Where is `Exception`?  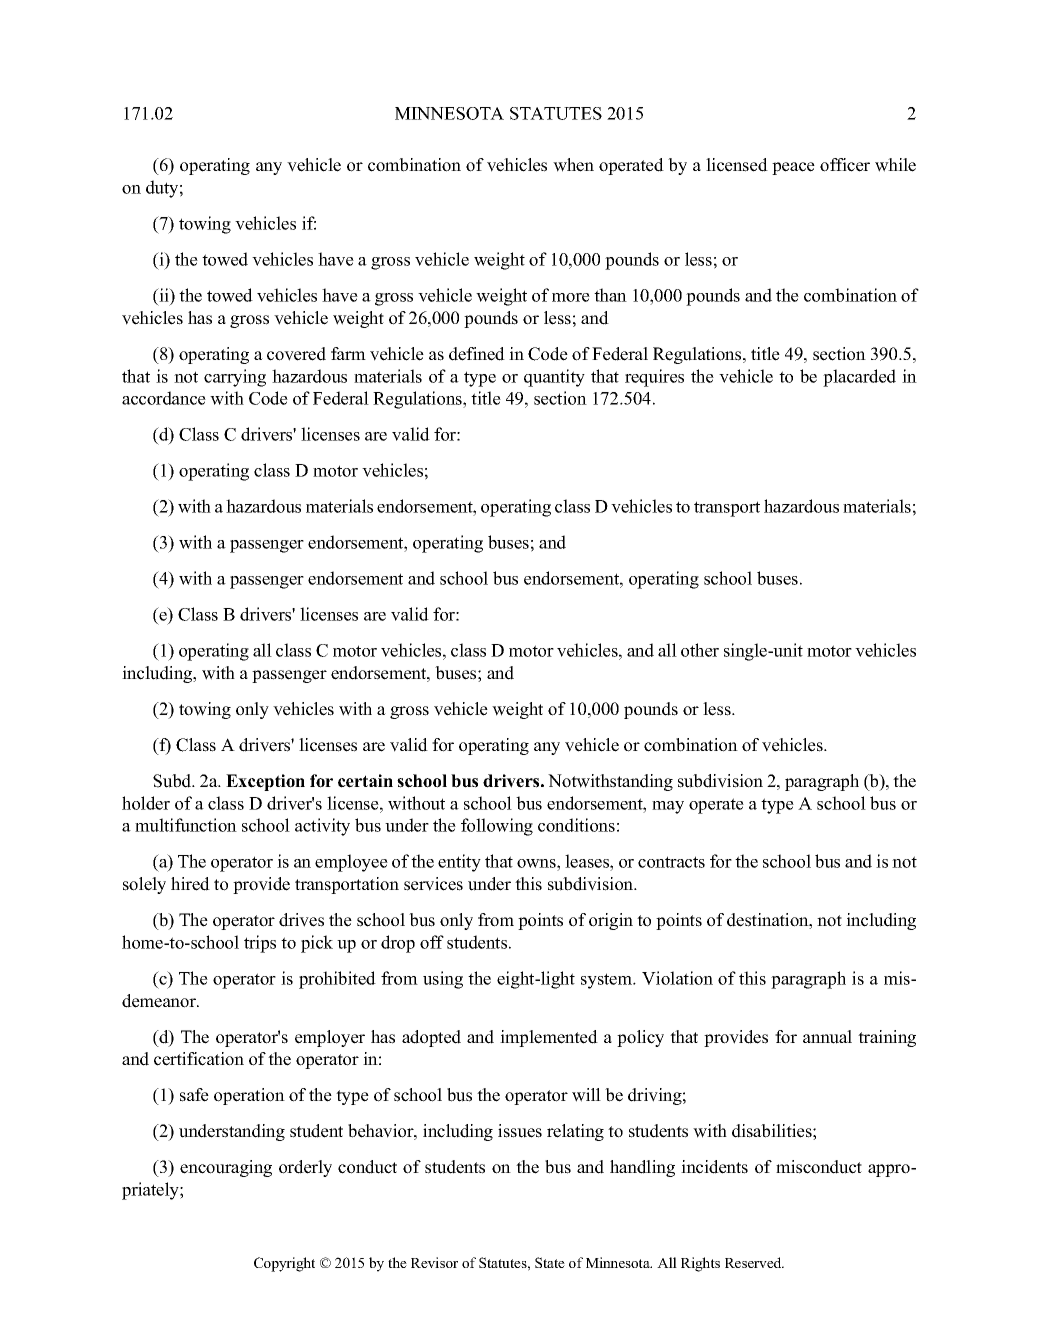
Exception is located at coordinates (265, 782).
